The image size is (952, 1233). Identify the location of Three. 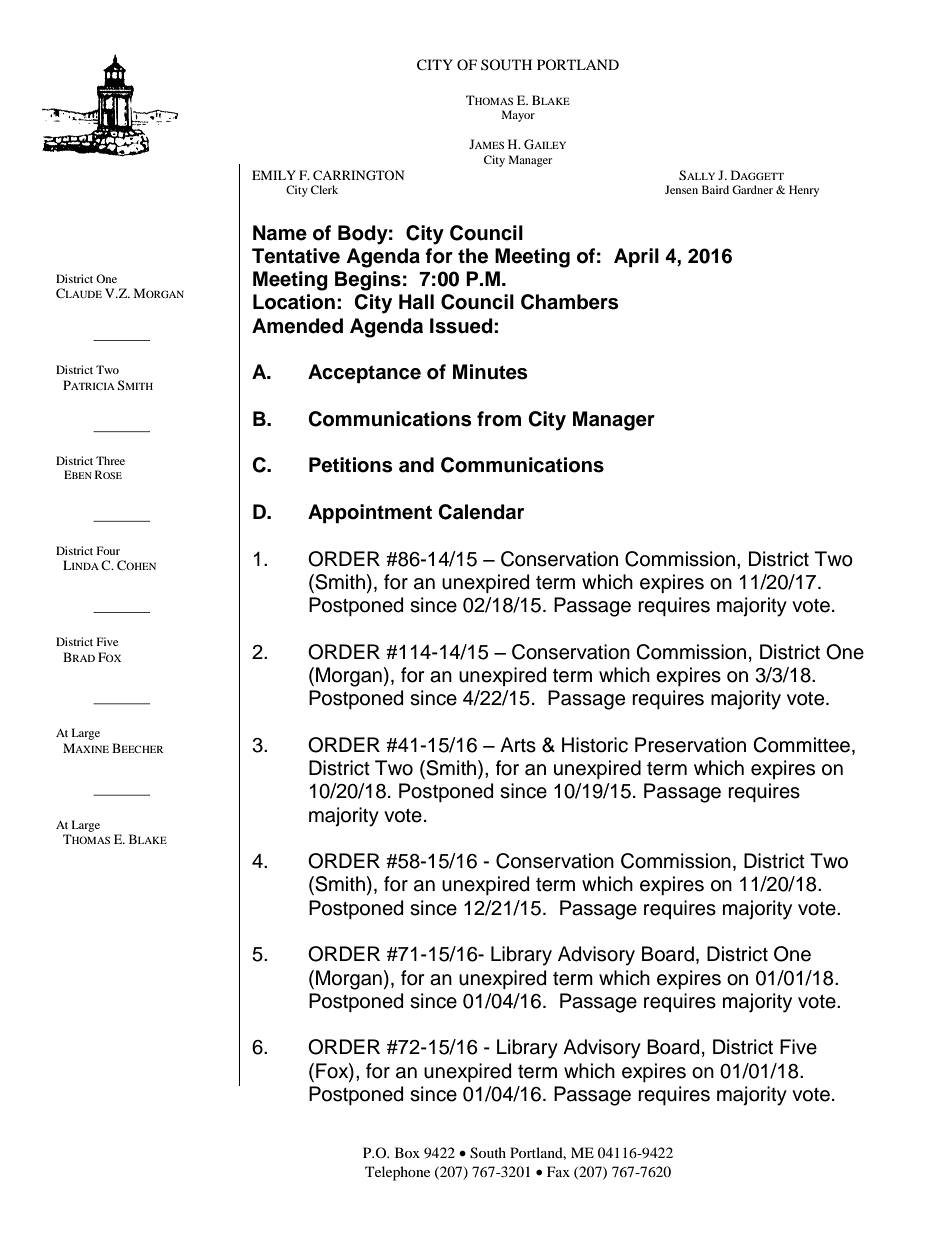
(110, 460).
